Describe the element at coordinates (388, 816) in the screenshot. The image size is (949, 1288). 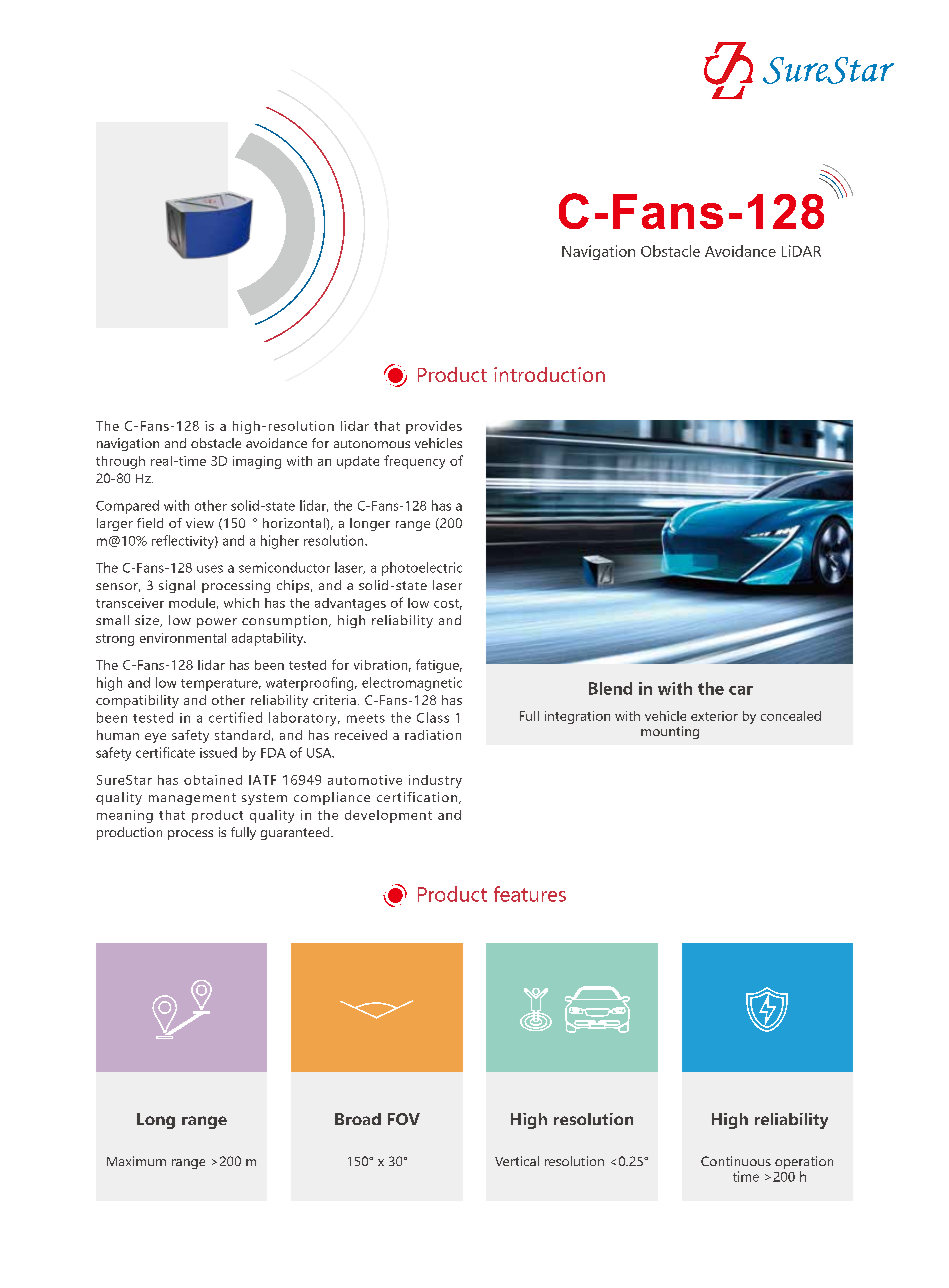
I see `development` at that location.
